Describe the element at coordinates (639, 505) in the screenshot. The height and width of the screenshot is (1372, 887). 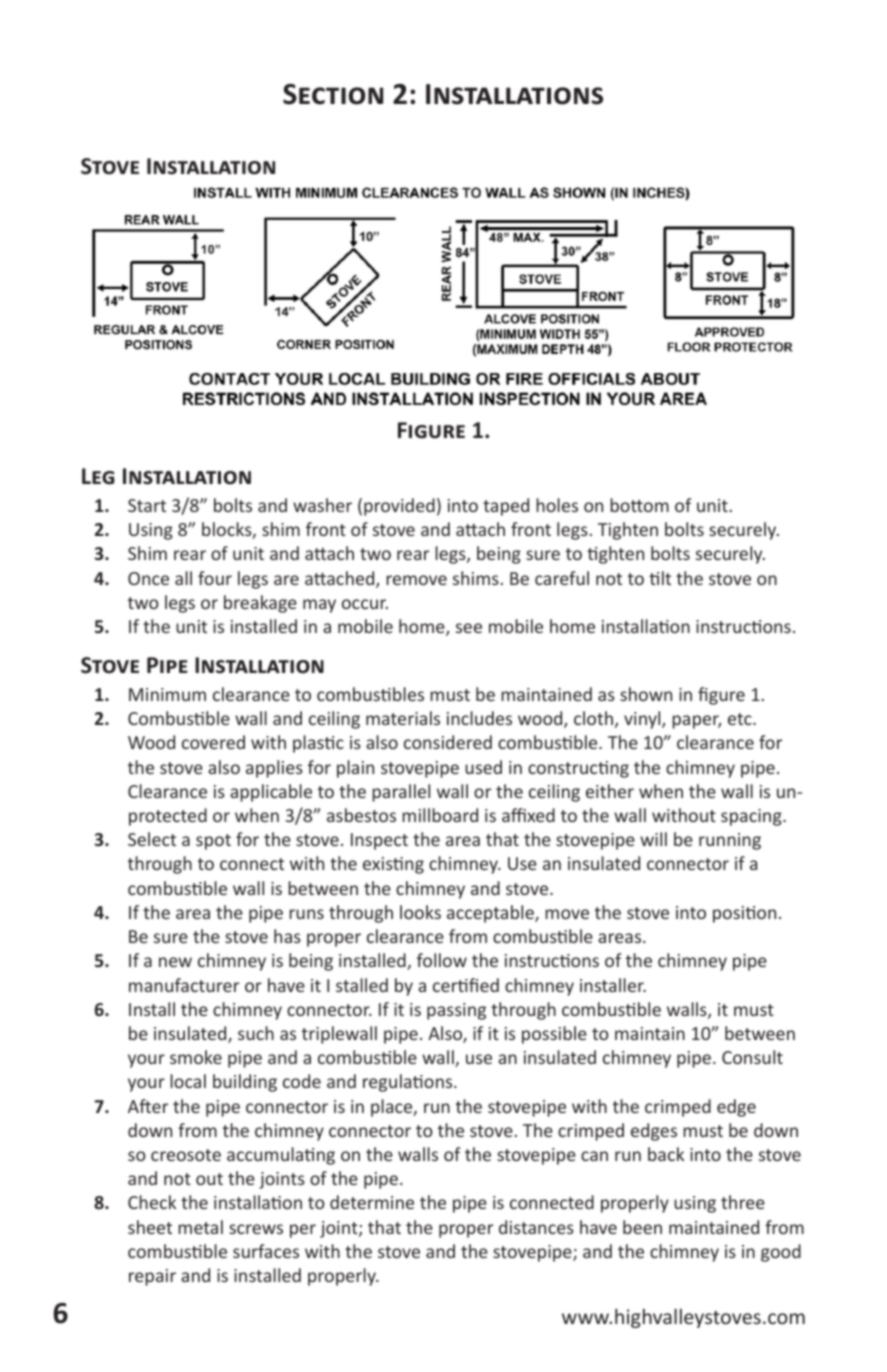
I see `bottom` at that location.
